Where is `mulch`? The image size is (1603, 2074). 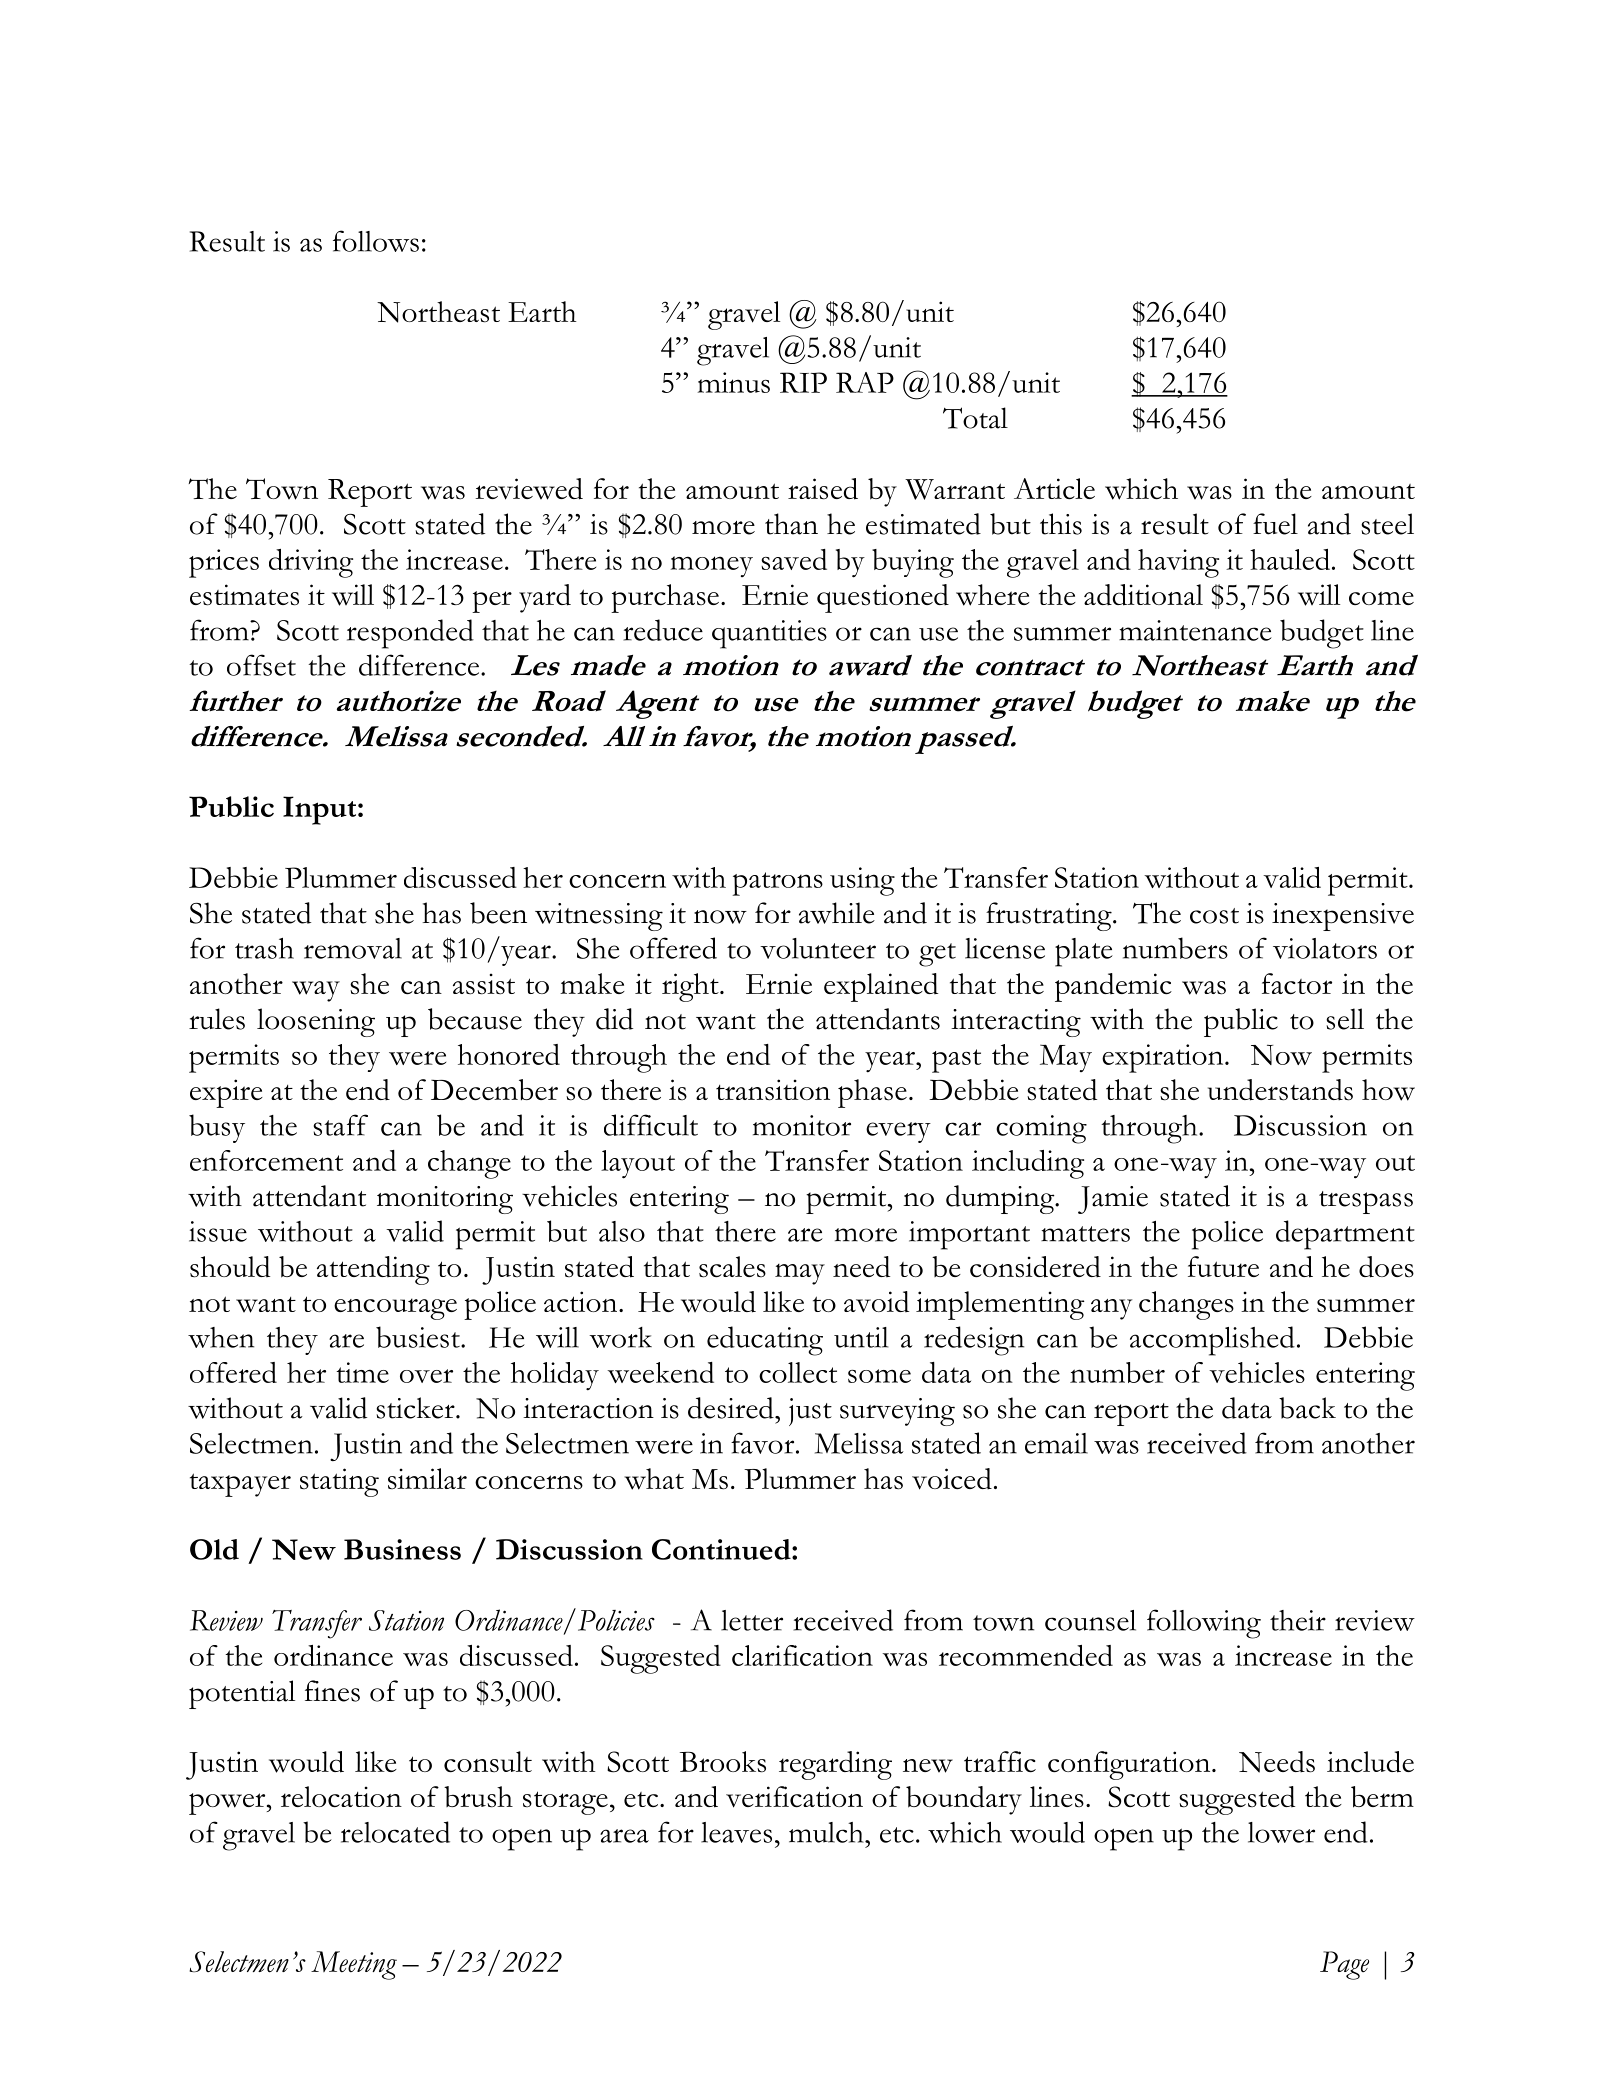 mulch is located at coordinates (827, 1832).
